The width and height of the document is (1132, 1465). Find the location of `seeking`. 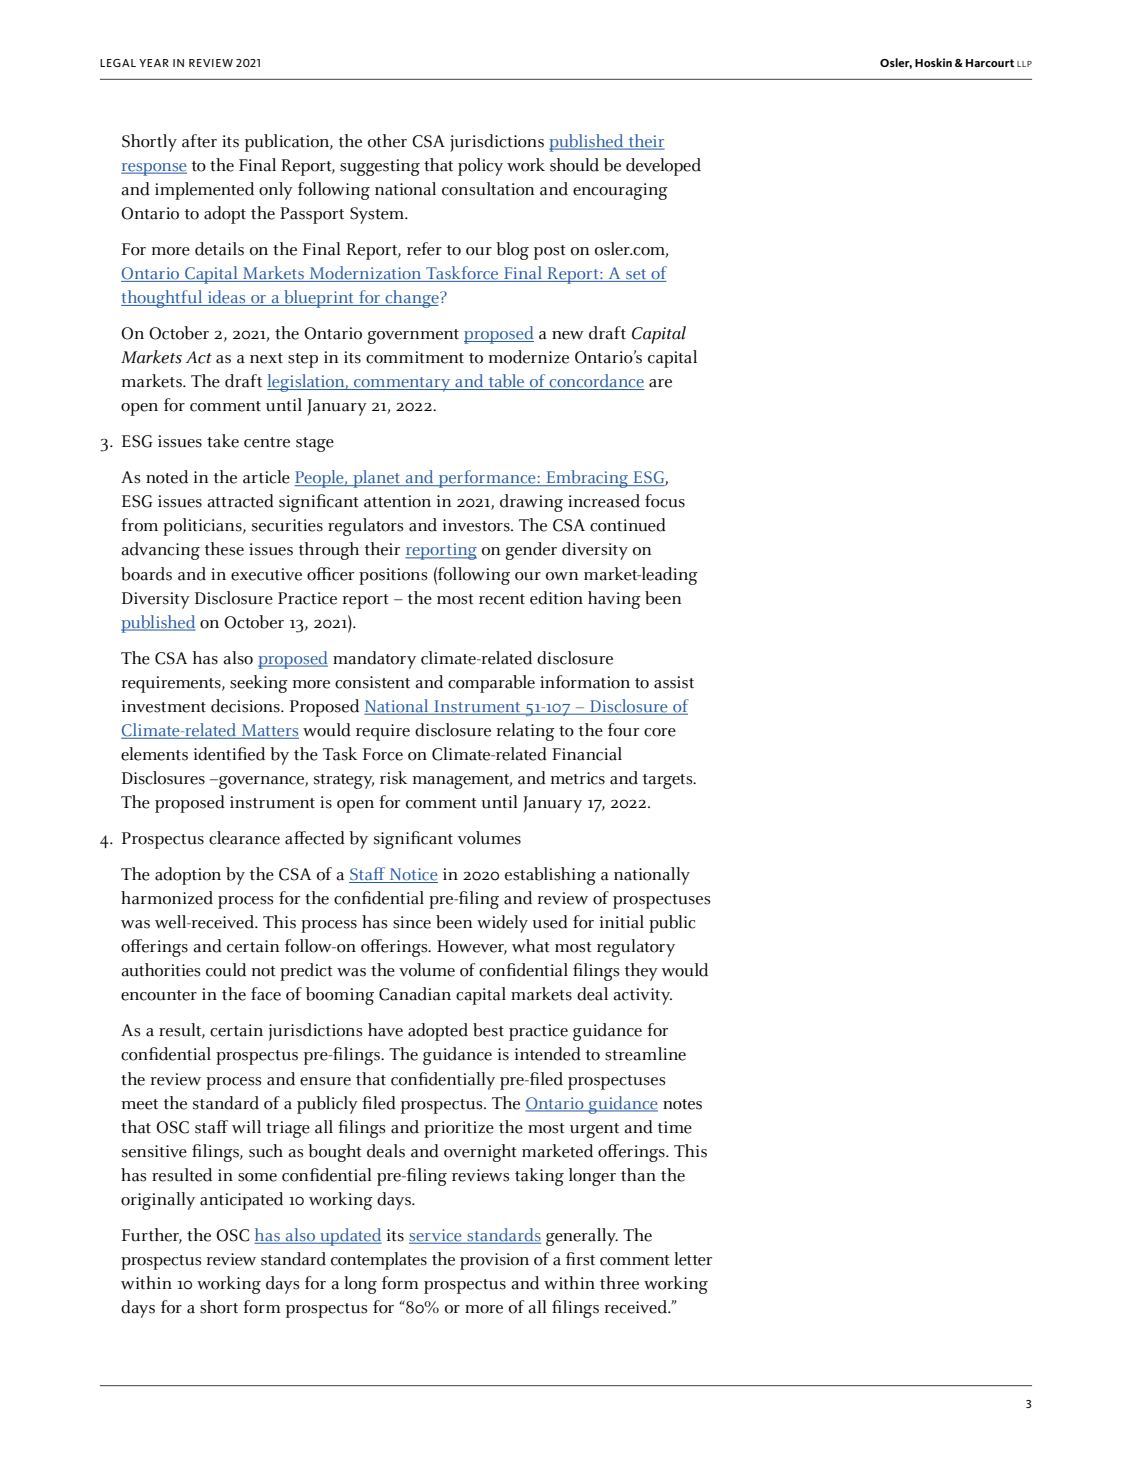

seeking is located at coordinates (259, 684).
